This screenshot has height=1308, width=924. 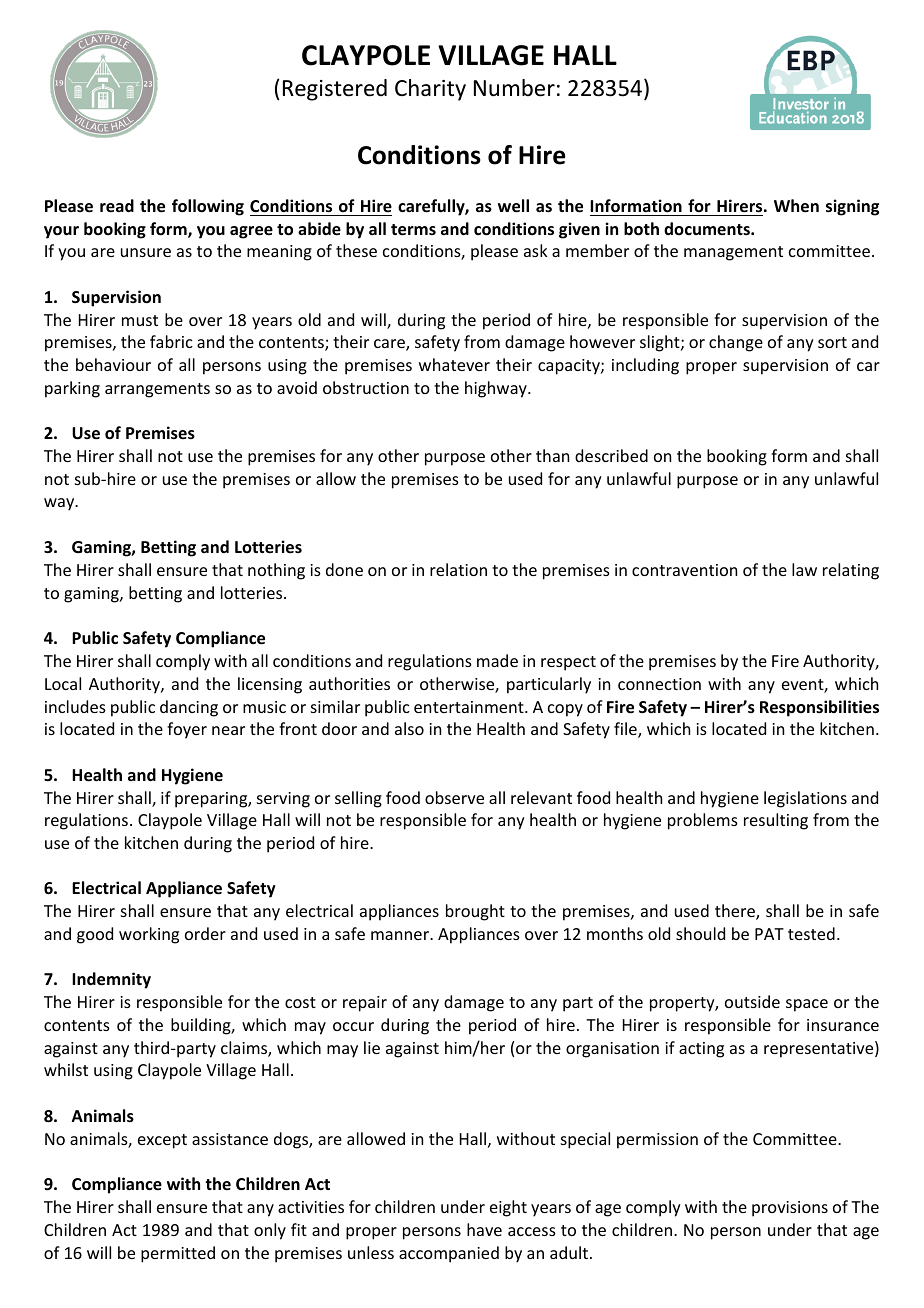 I want to click on read, so click(x=117, y=206).
